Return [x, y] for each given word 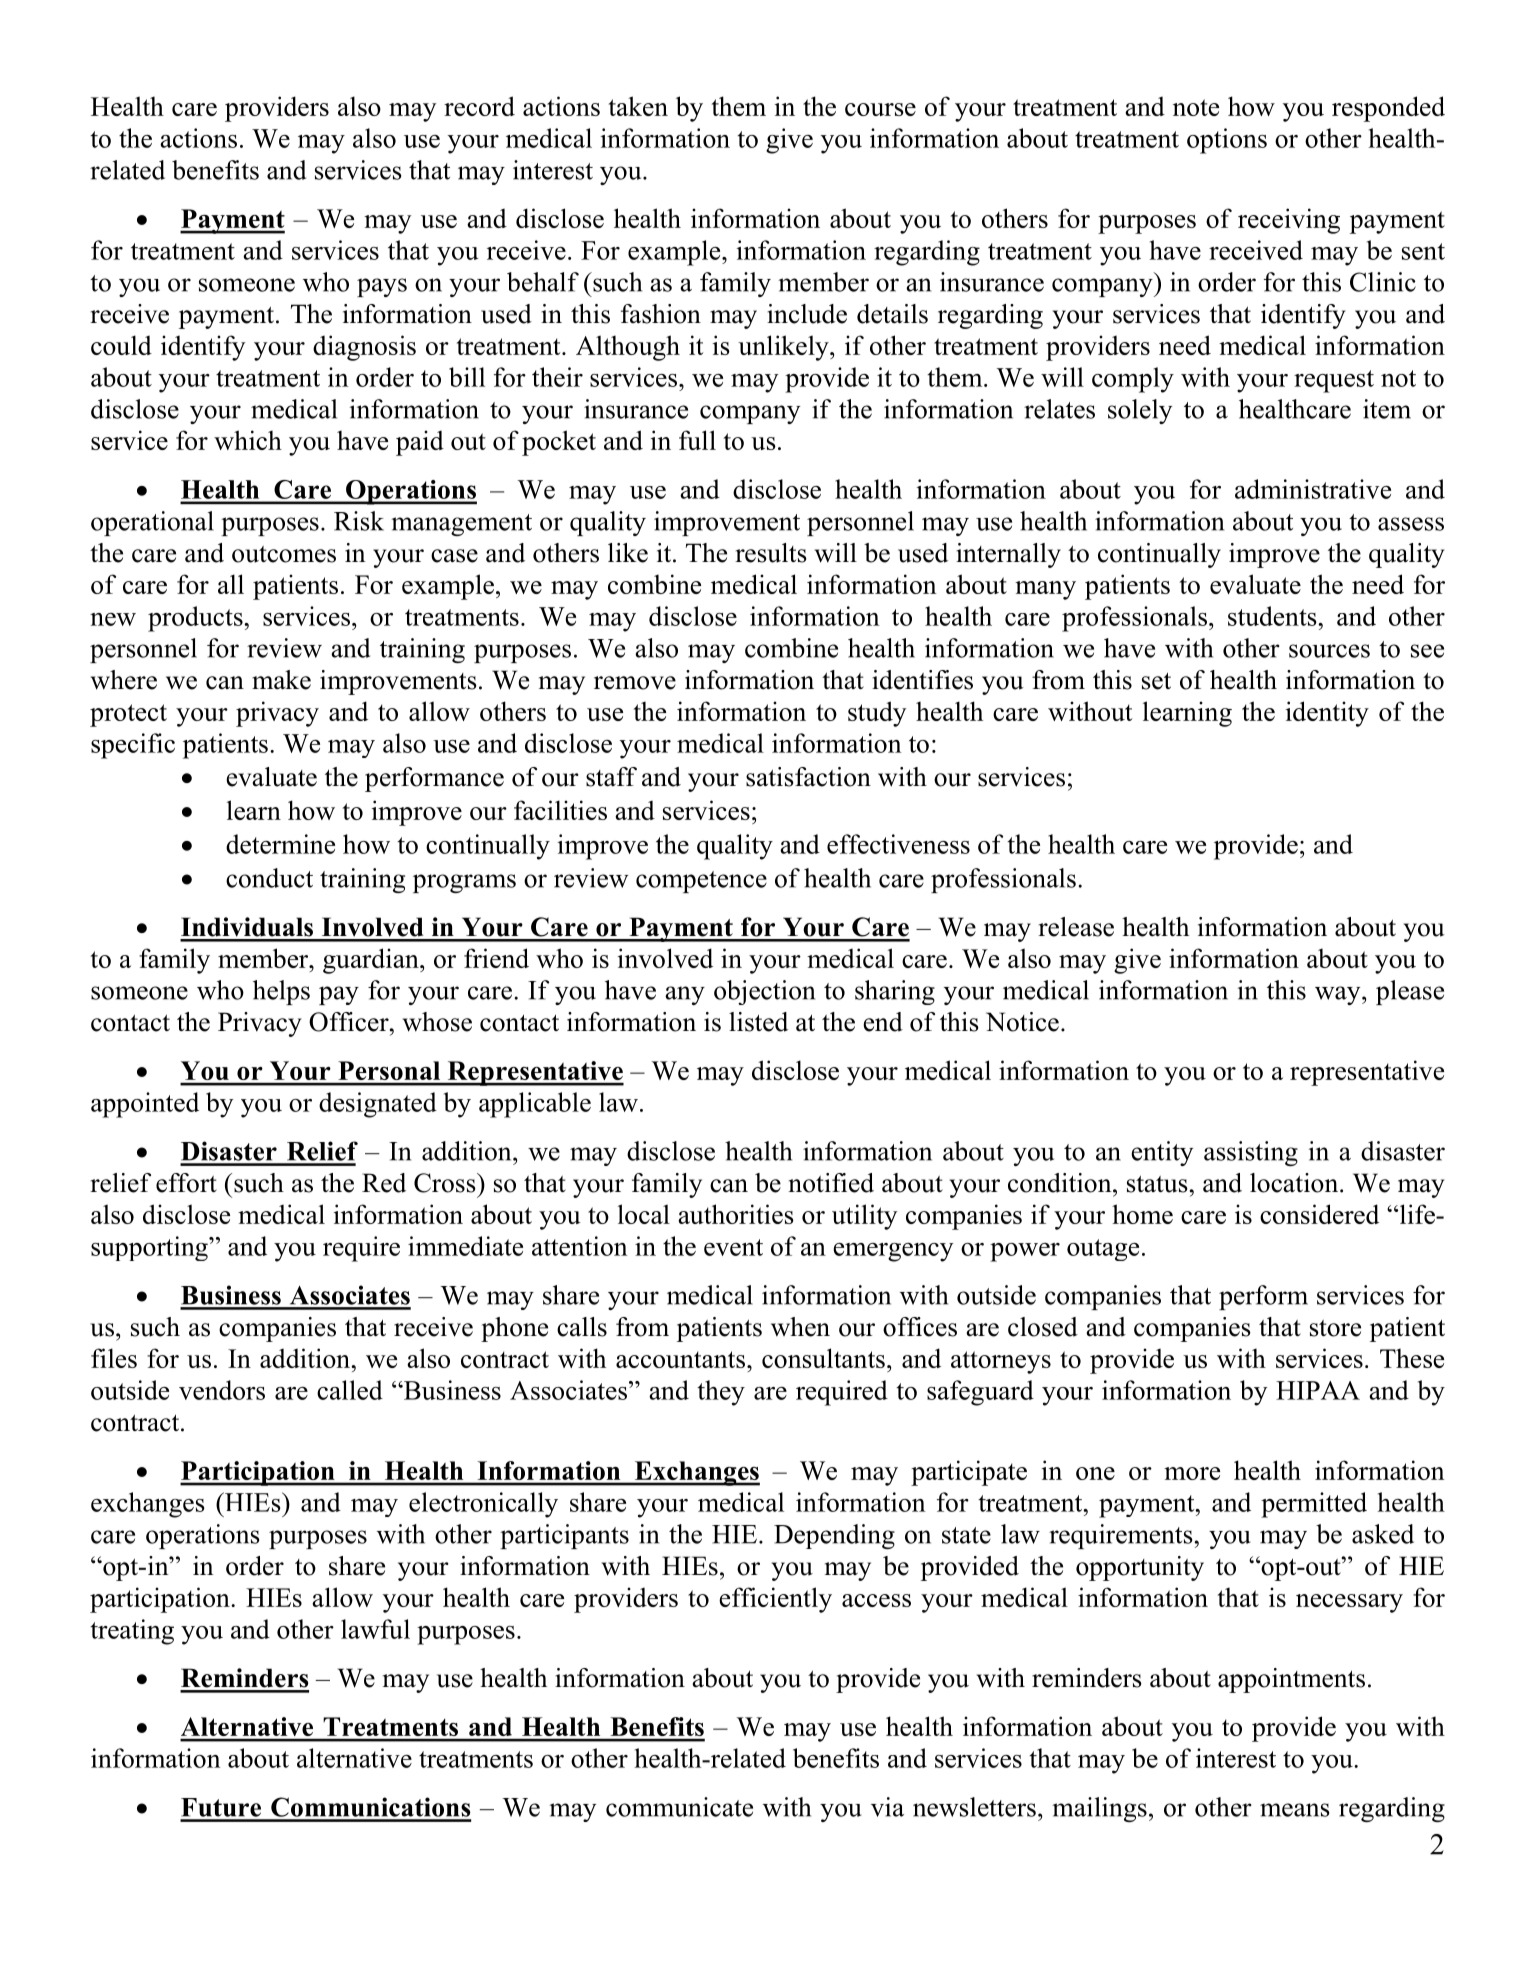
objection [764, 992]
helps [281, 992]
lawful [375, 1629]
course [880, 109]
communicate [679, 1807]
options [1227, 141]
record [479, 106]
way [1339, 995]
